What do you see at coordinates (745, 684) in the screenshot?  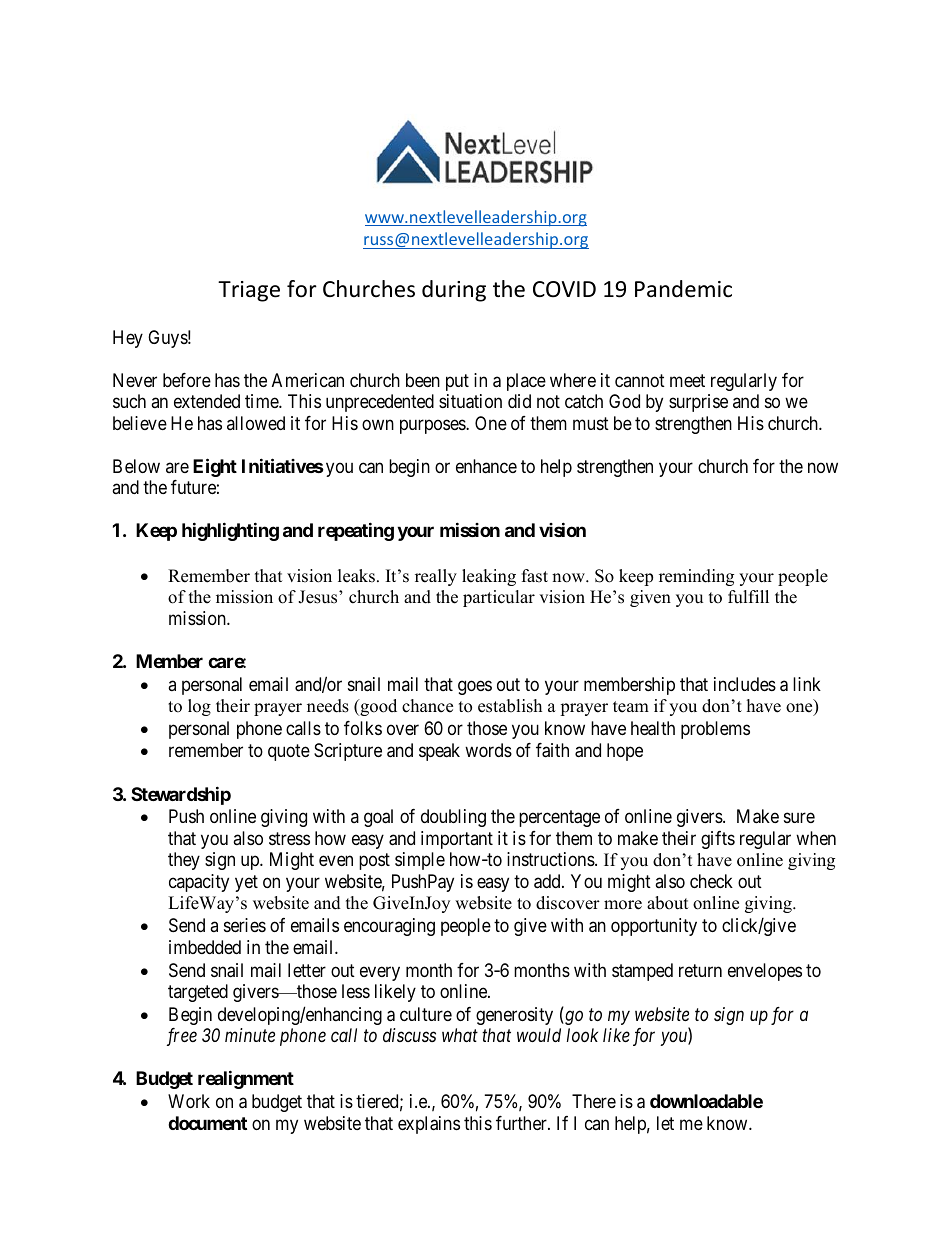 I see `includes` at bounding box center [745, 684].
